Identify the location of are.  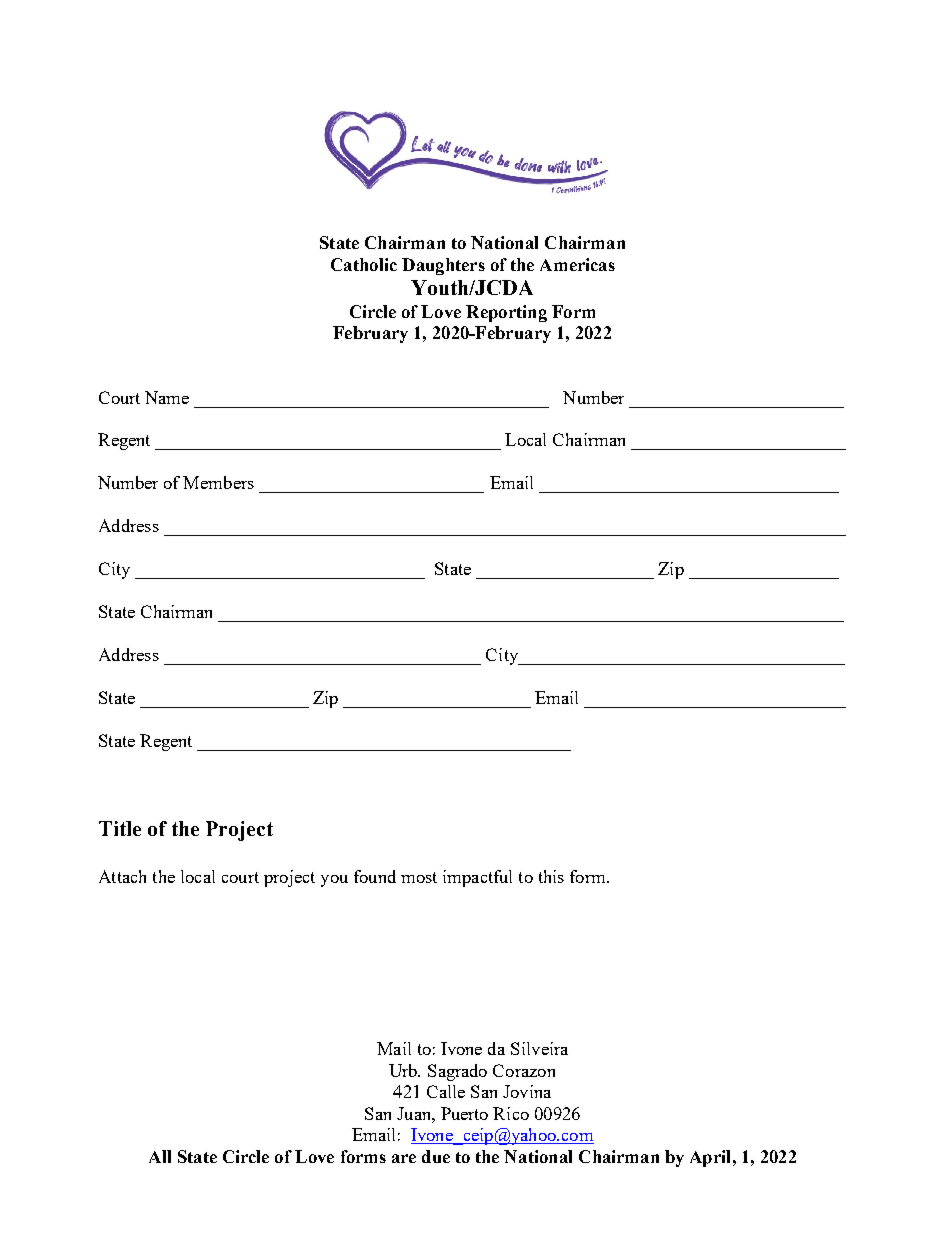
(404, 1158).
